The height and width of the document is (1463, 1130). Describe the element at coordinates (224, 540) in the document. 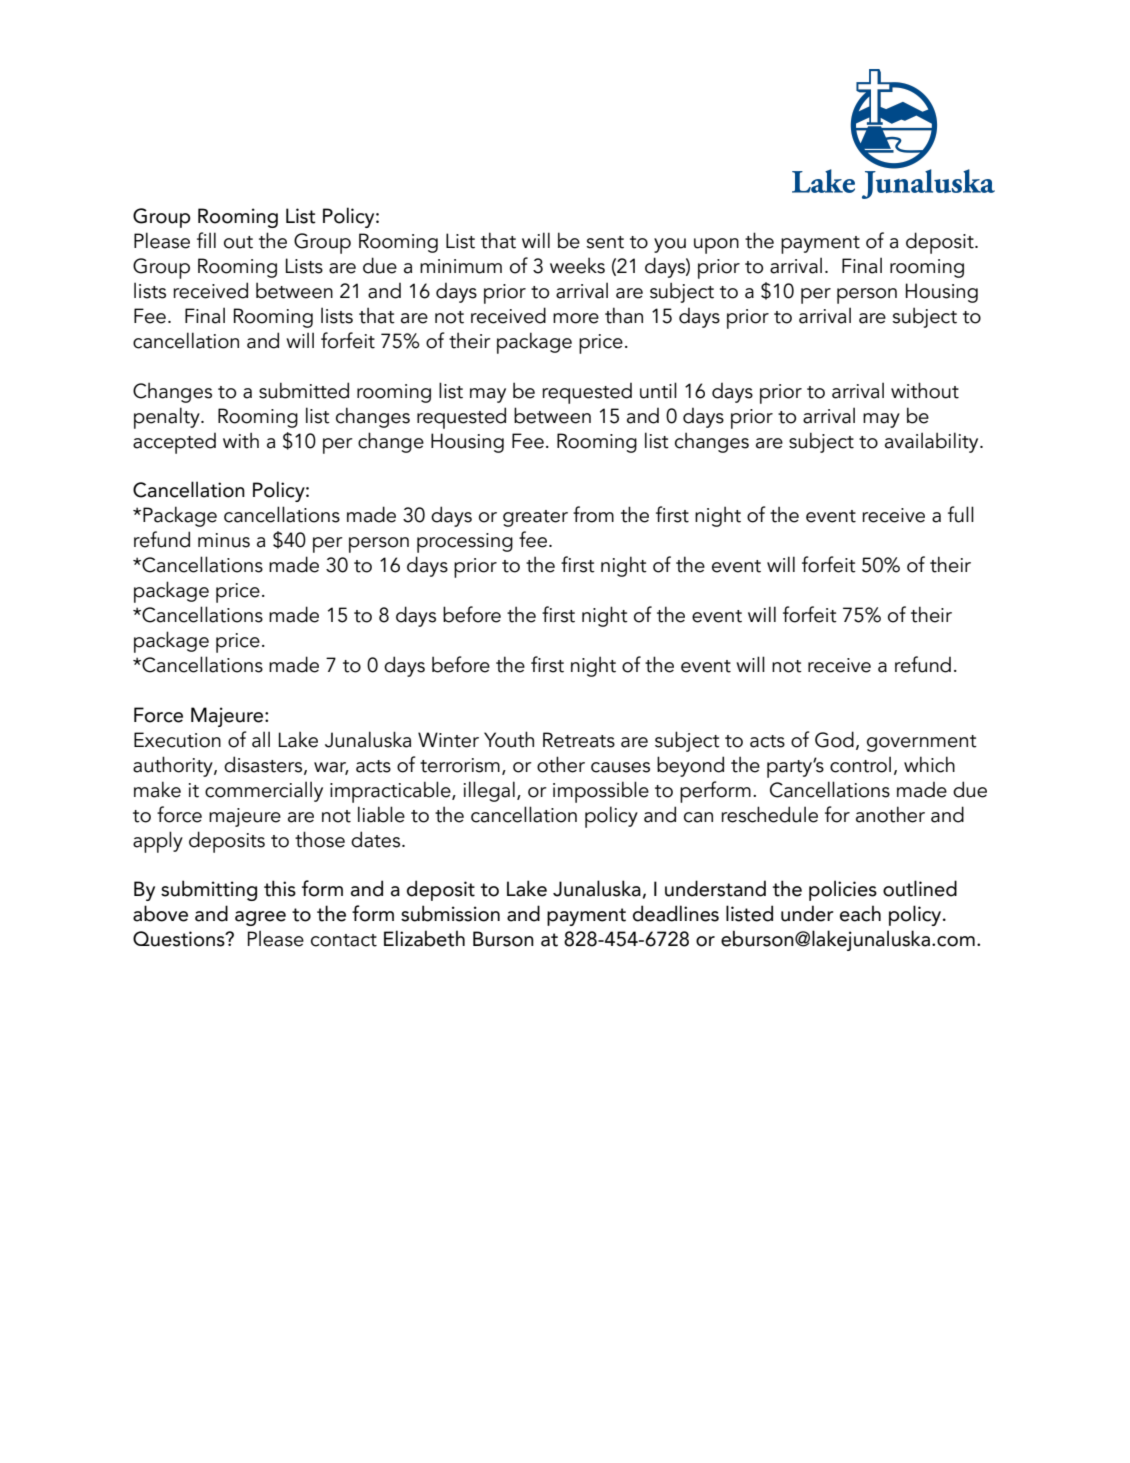

I see `minus` at that location.
